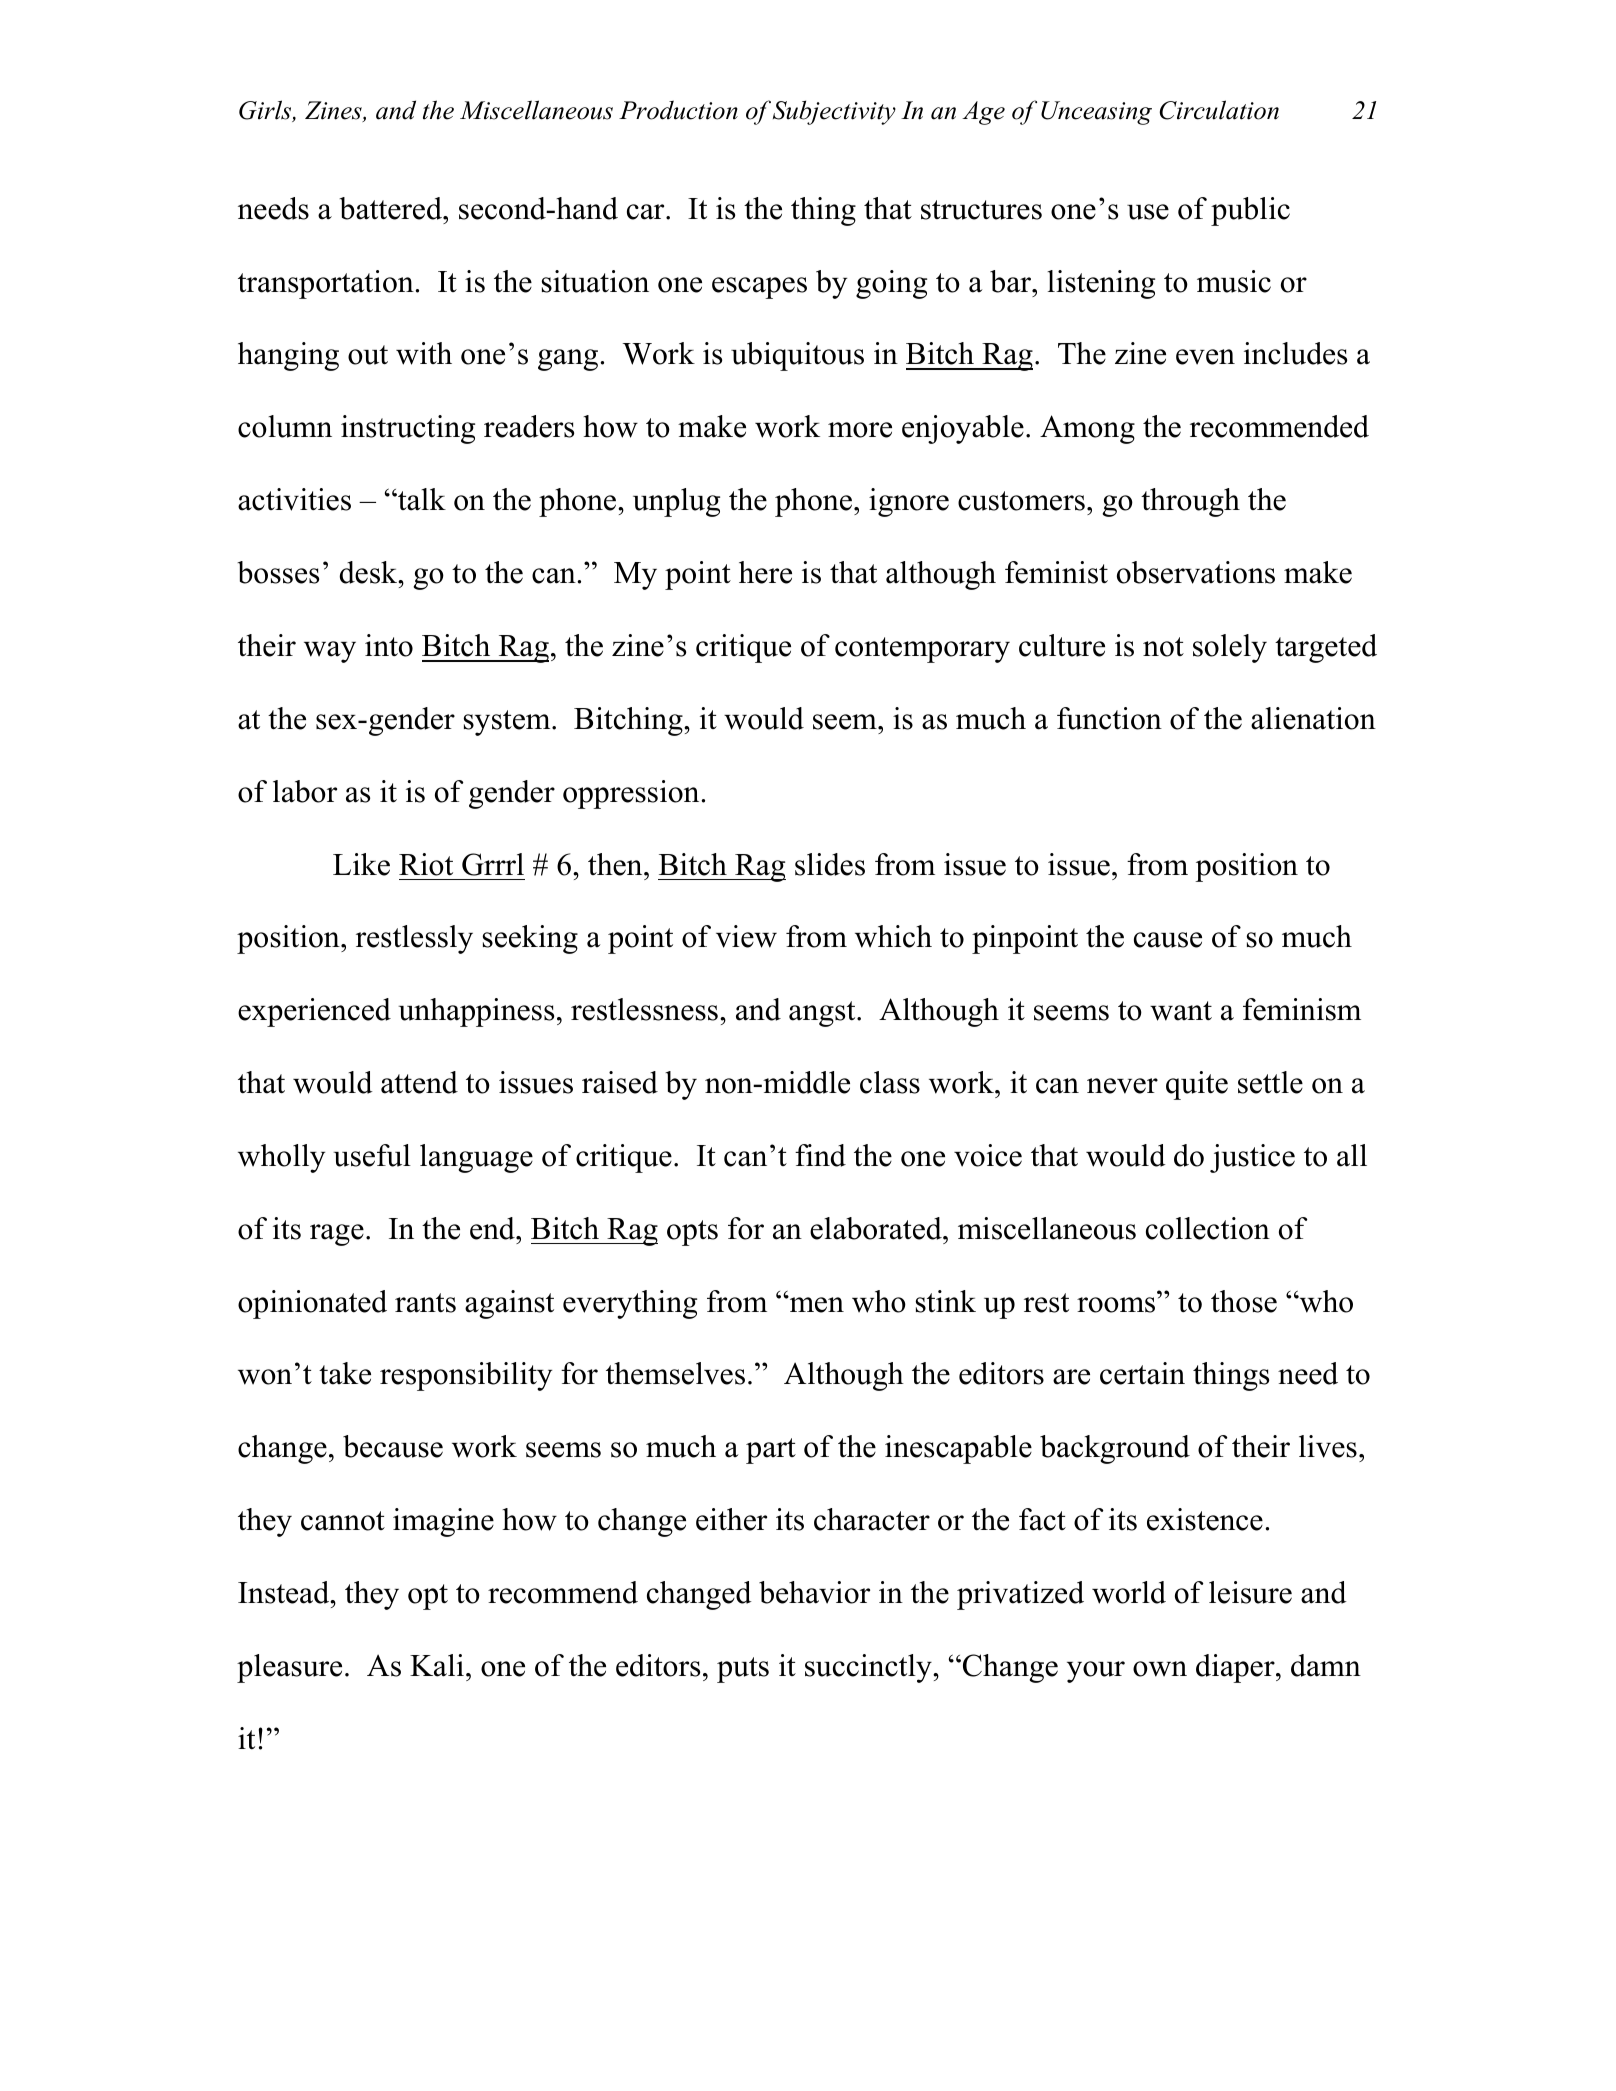  I want to click on battered, so click(391, 208).
